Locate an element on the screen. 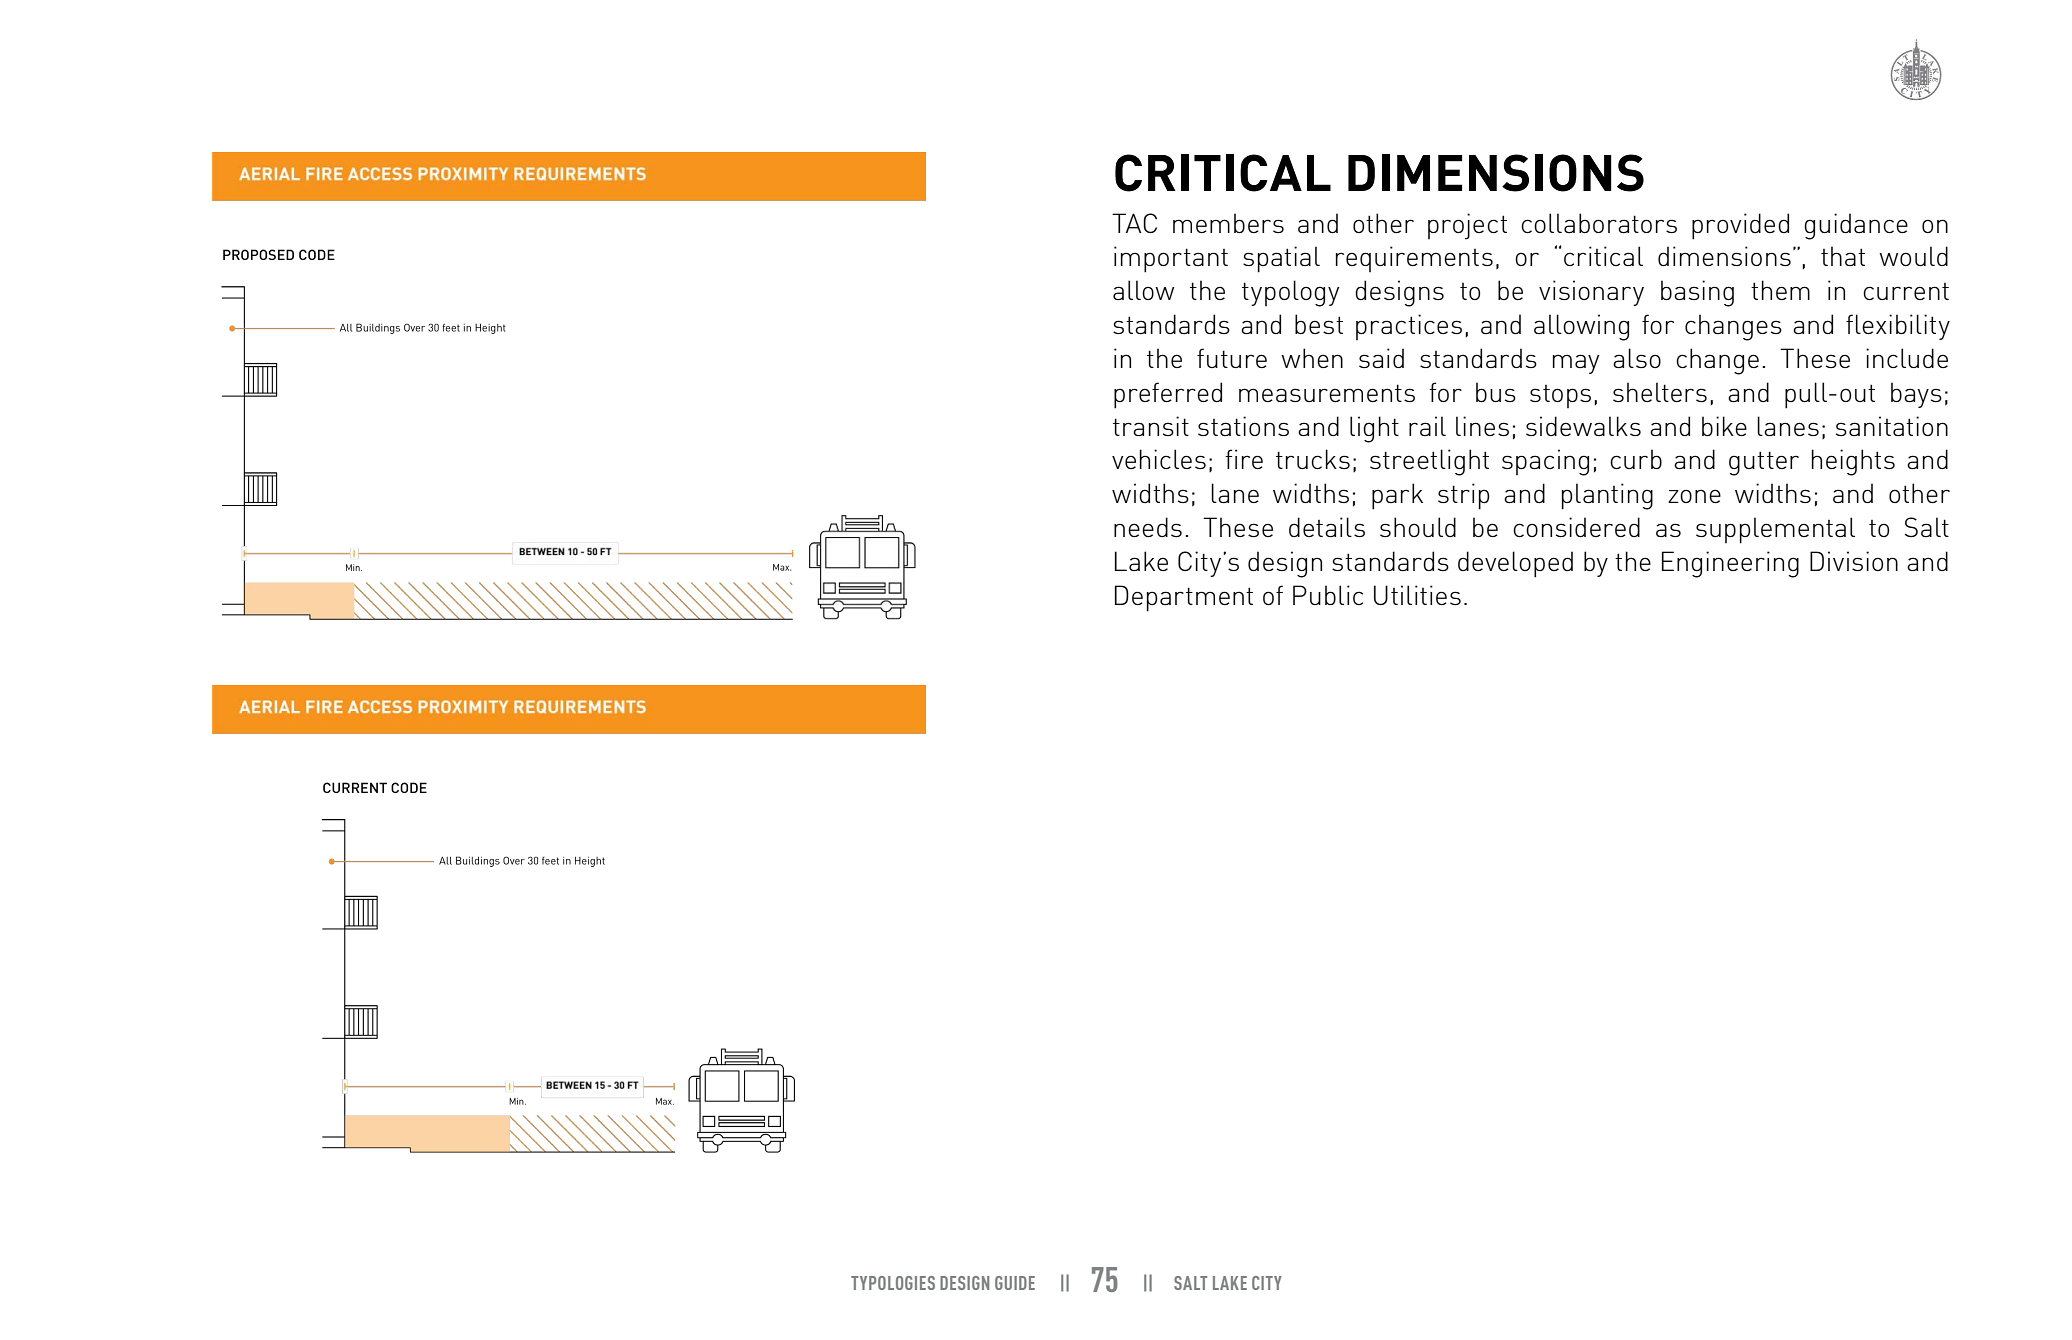 The height and width of the screenshot is (1340, 2072). supplemental is located at coordinates (1775, 530).
